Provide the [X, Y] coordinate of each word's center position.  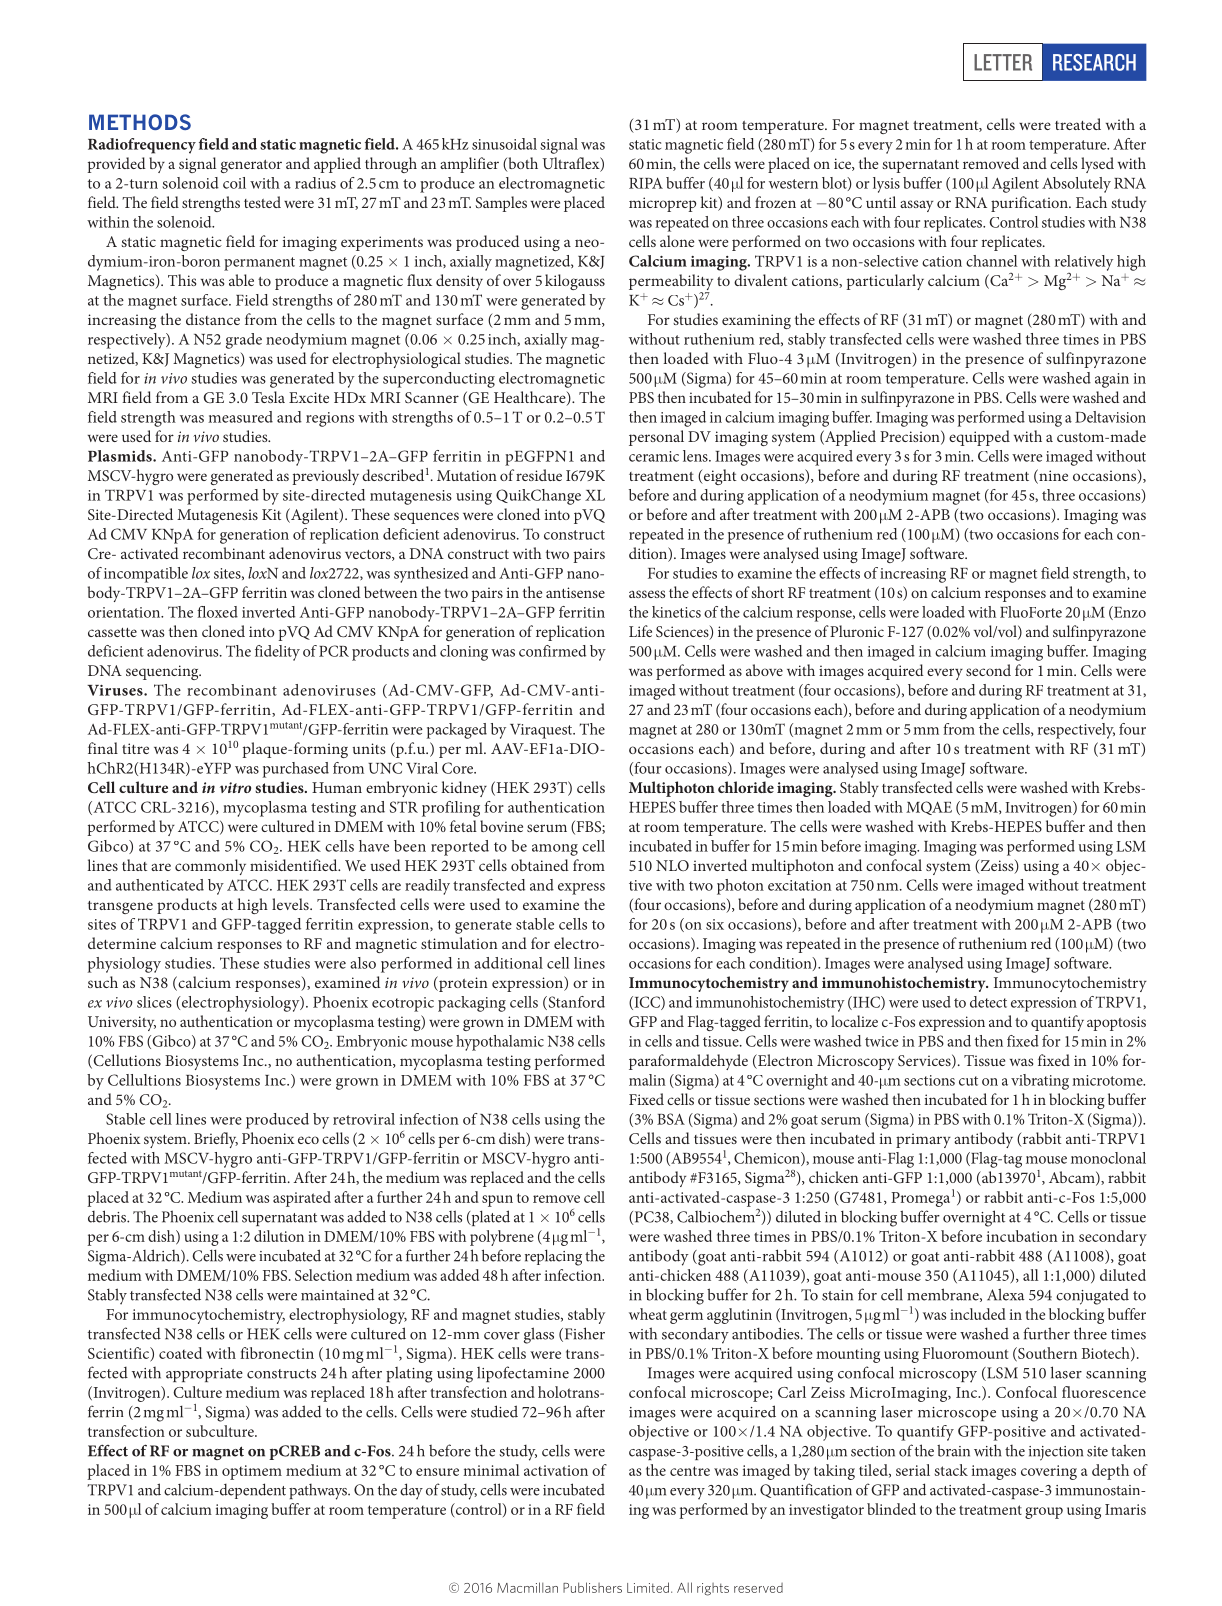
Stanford [575, 1003]
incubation [1022, 1236]
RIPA [646, 183]
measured [240, 417]
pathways [319, 1492]
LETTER [1003, 62]
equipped [979, 438]
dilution [279, 1236]
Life [640, 631]
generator [251, 166]
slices [154, 1002]
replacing [553, 1257]
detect [988, 1002]
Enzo [1129, 613]
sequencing [163, 672]
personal [656, 438]
